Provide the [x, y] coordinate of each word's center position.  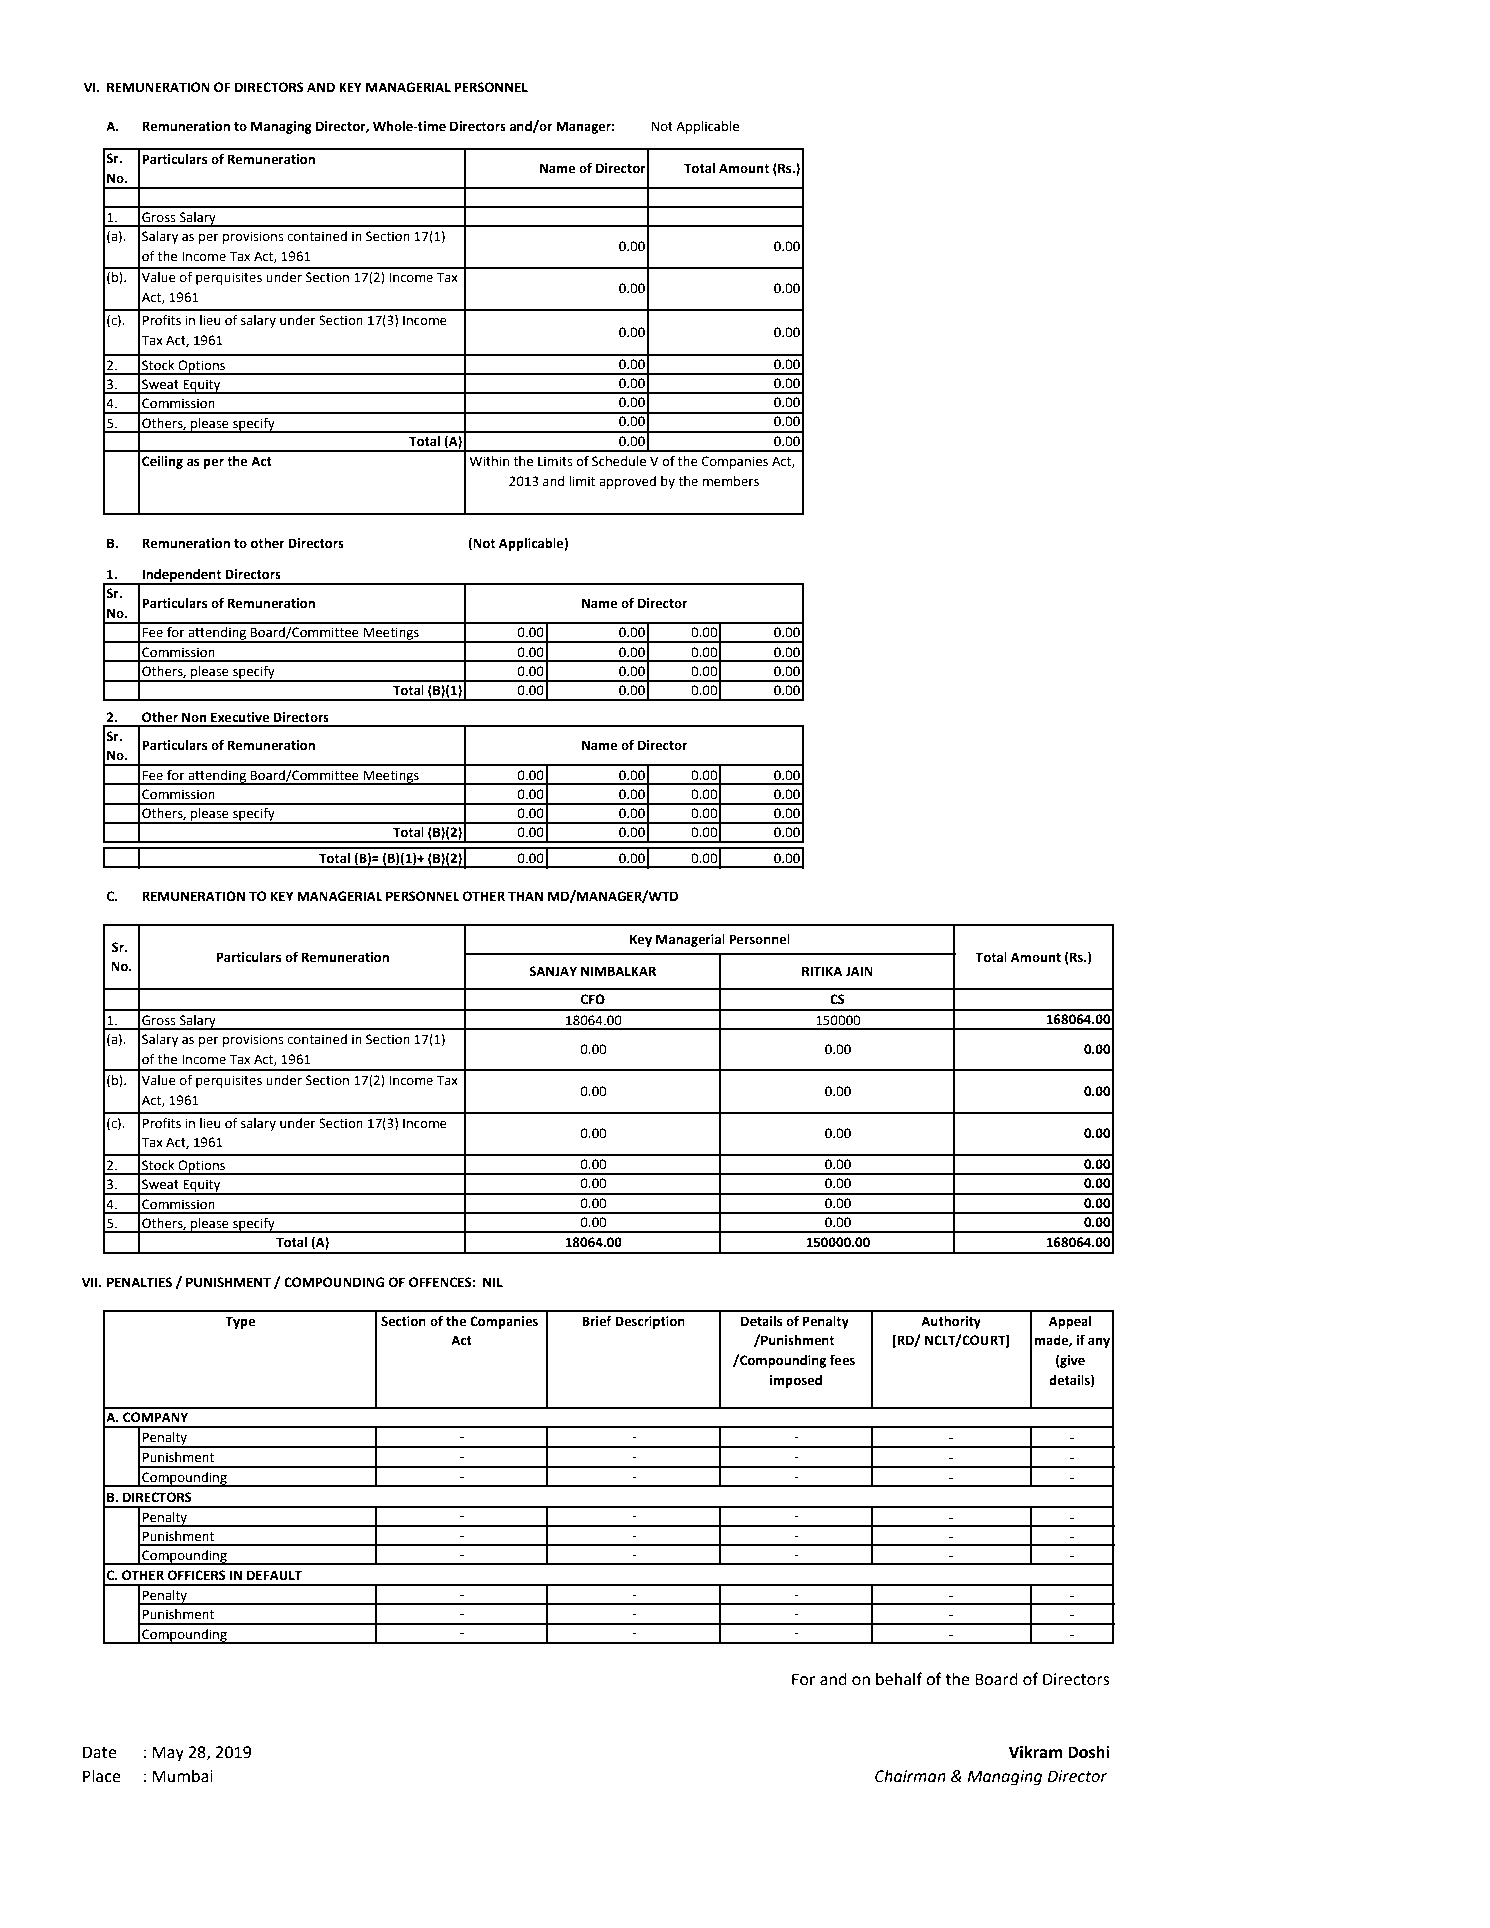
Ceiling [162, 462]
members [731, 481]
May [168, 1754]
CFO [592, 999]
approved [627, 482]
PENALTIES [139, 1282]
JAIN [859, 971]
